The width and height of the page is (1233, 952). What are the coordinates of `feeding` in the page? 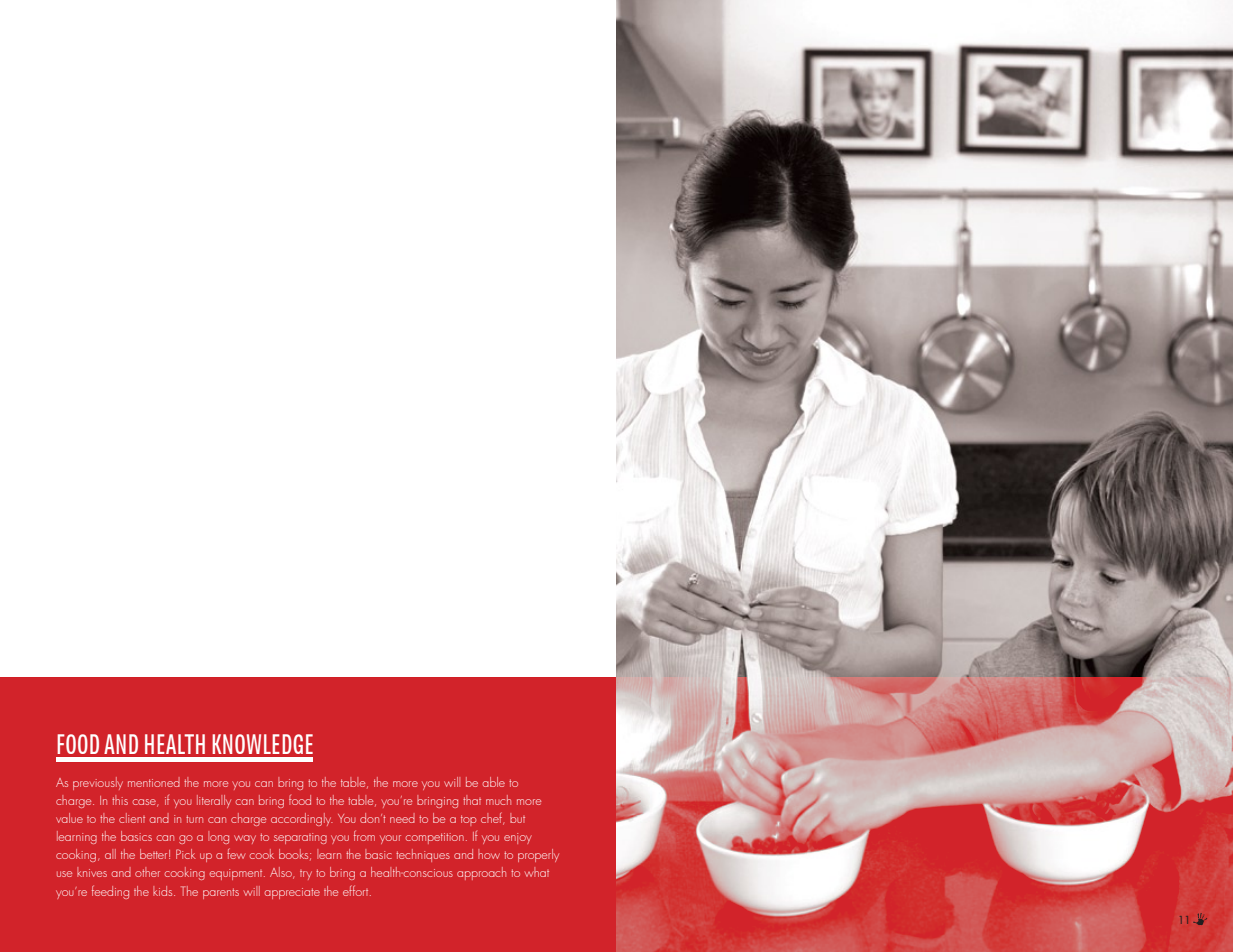 It's located at (110, 892).
